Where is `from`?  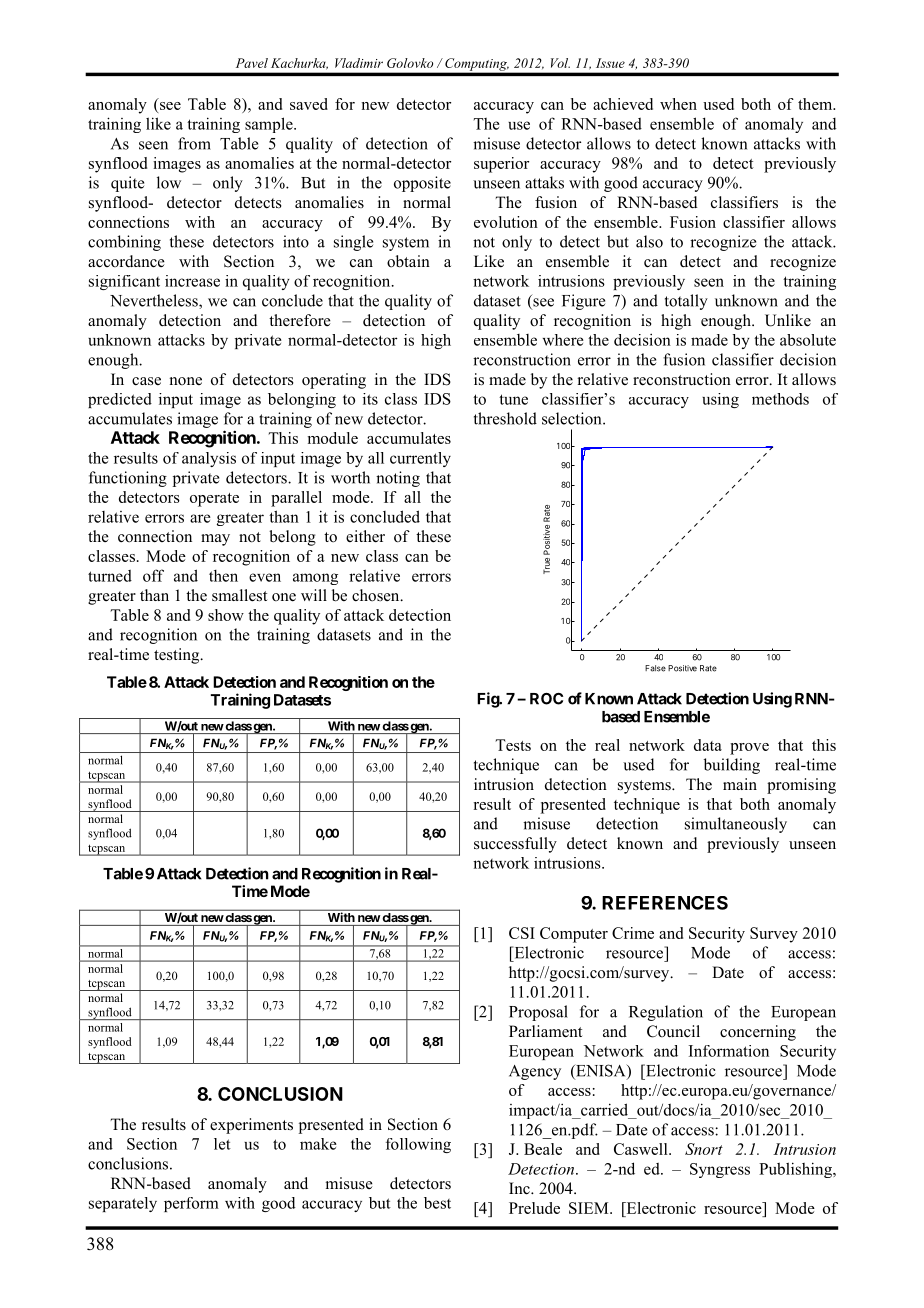
from is located at coordinates (194, 143).
